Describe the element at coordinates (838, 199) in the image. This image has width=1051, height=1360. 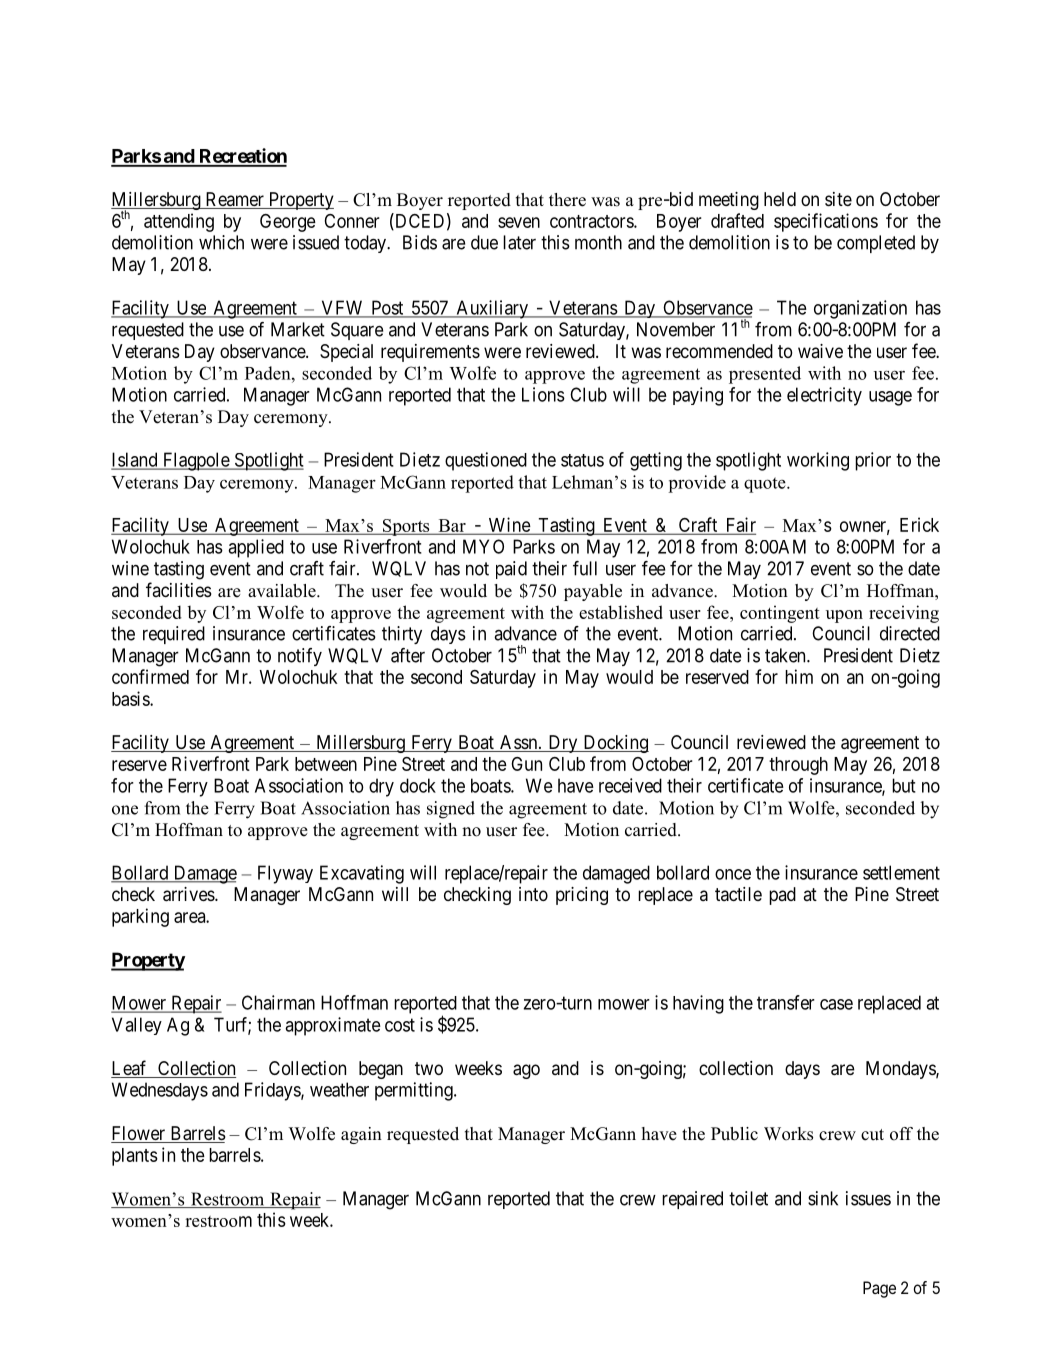
I see `site` at that location.
